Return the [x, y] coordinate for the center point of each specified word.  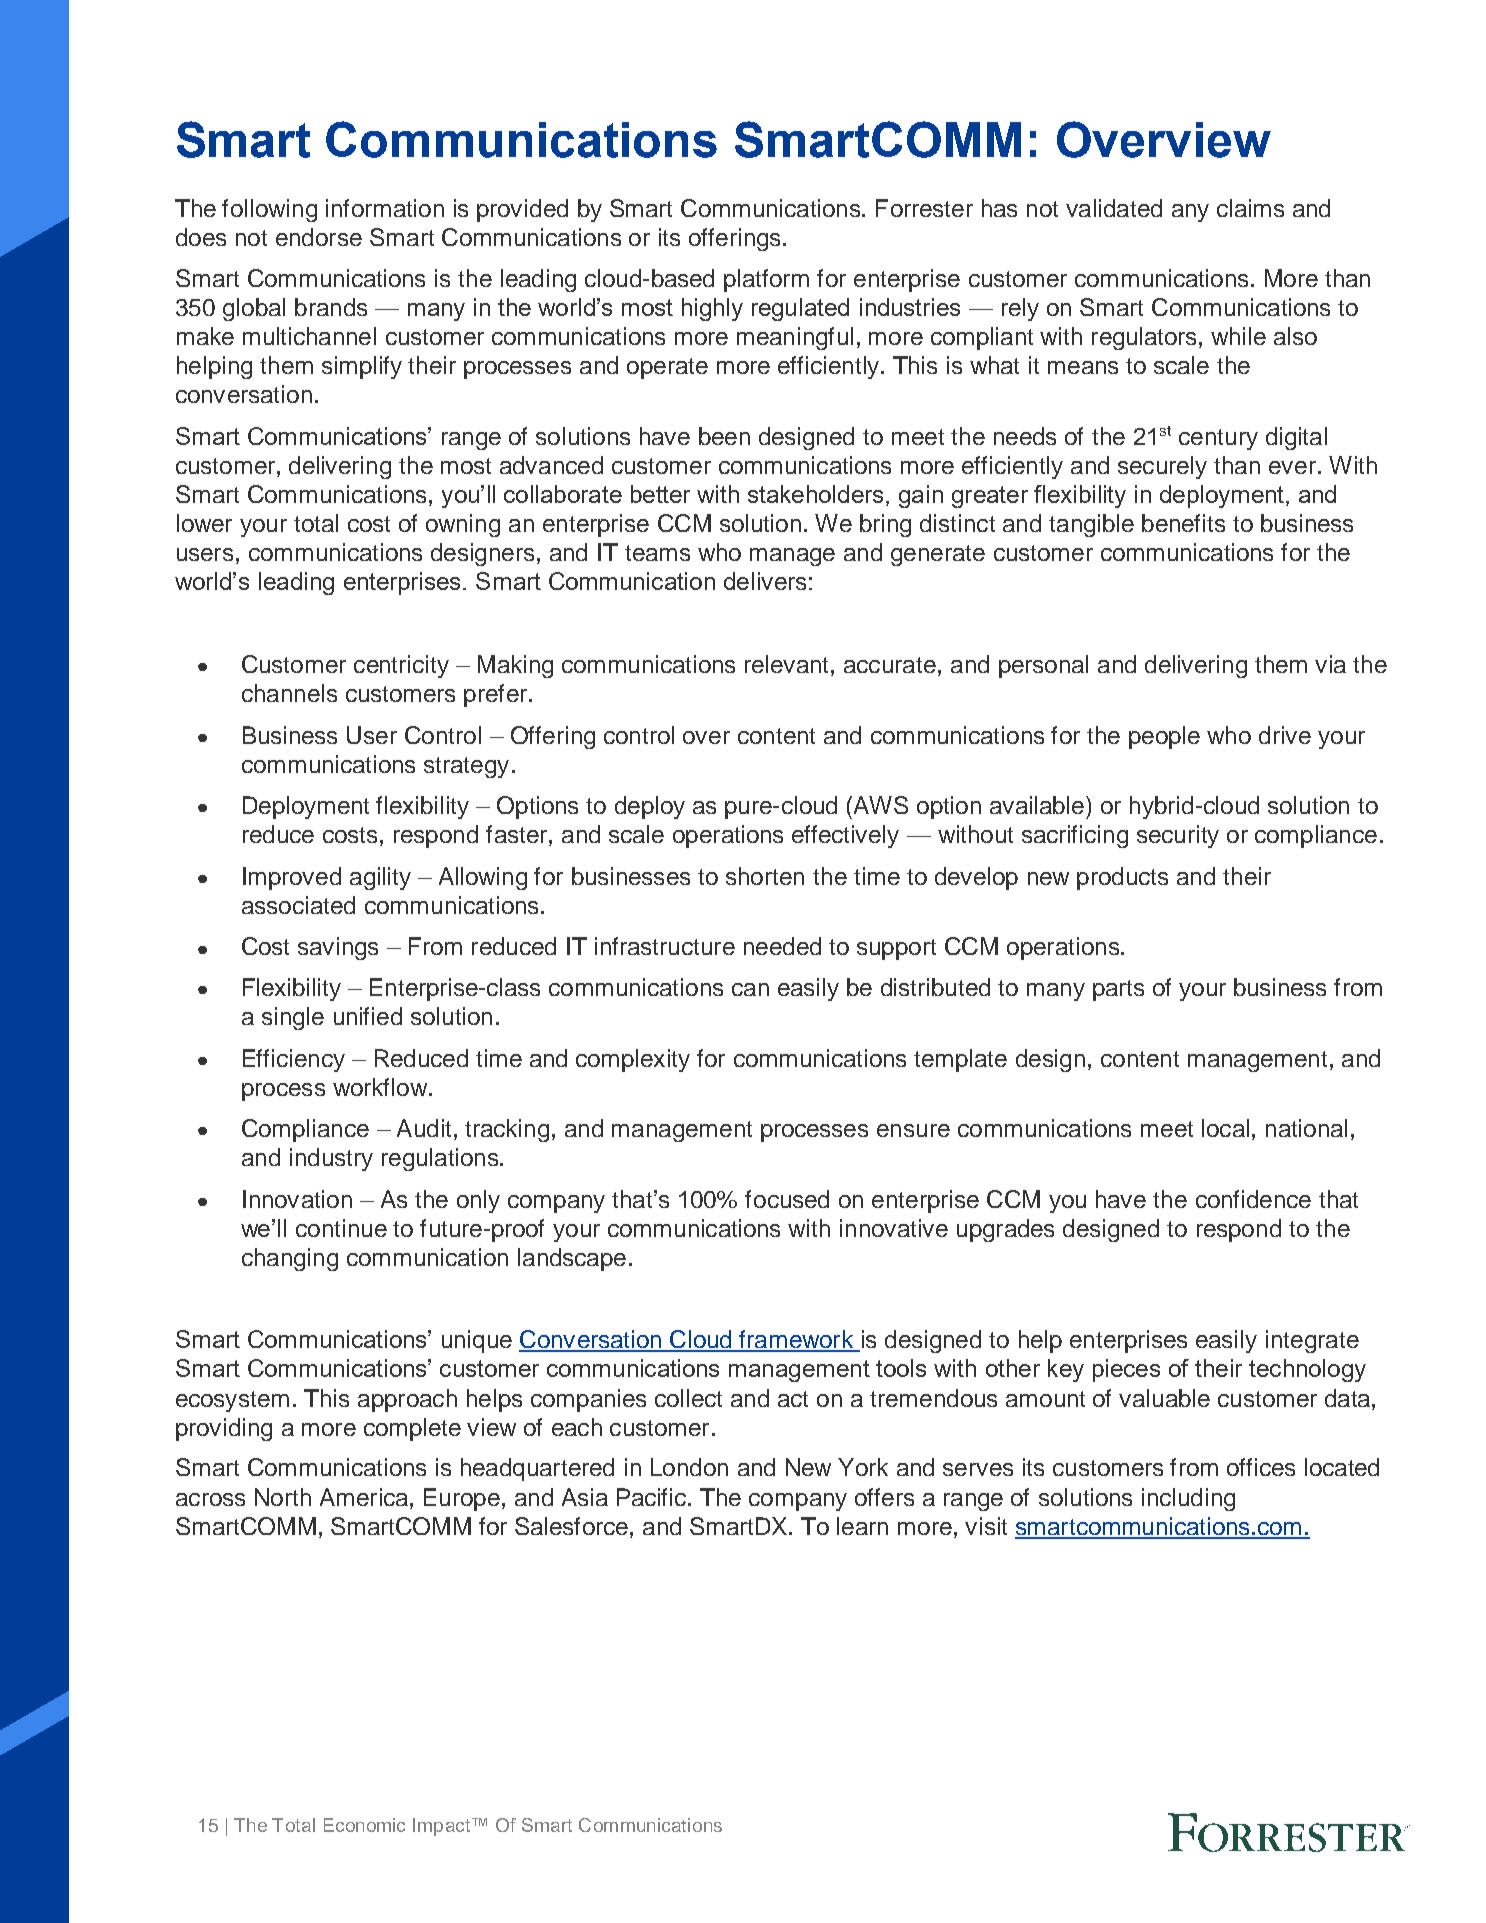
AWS [881, 805]
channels [289, 693]
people [1164, 737]
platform [766, 280]
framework [796, 1340]
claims [1250, 208]
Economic [364, 1825]
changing [290, 1259]
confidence [1253, 1199]
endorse [319, 237]
